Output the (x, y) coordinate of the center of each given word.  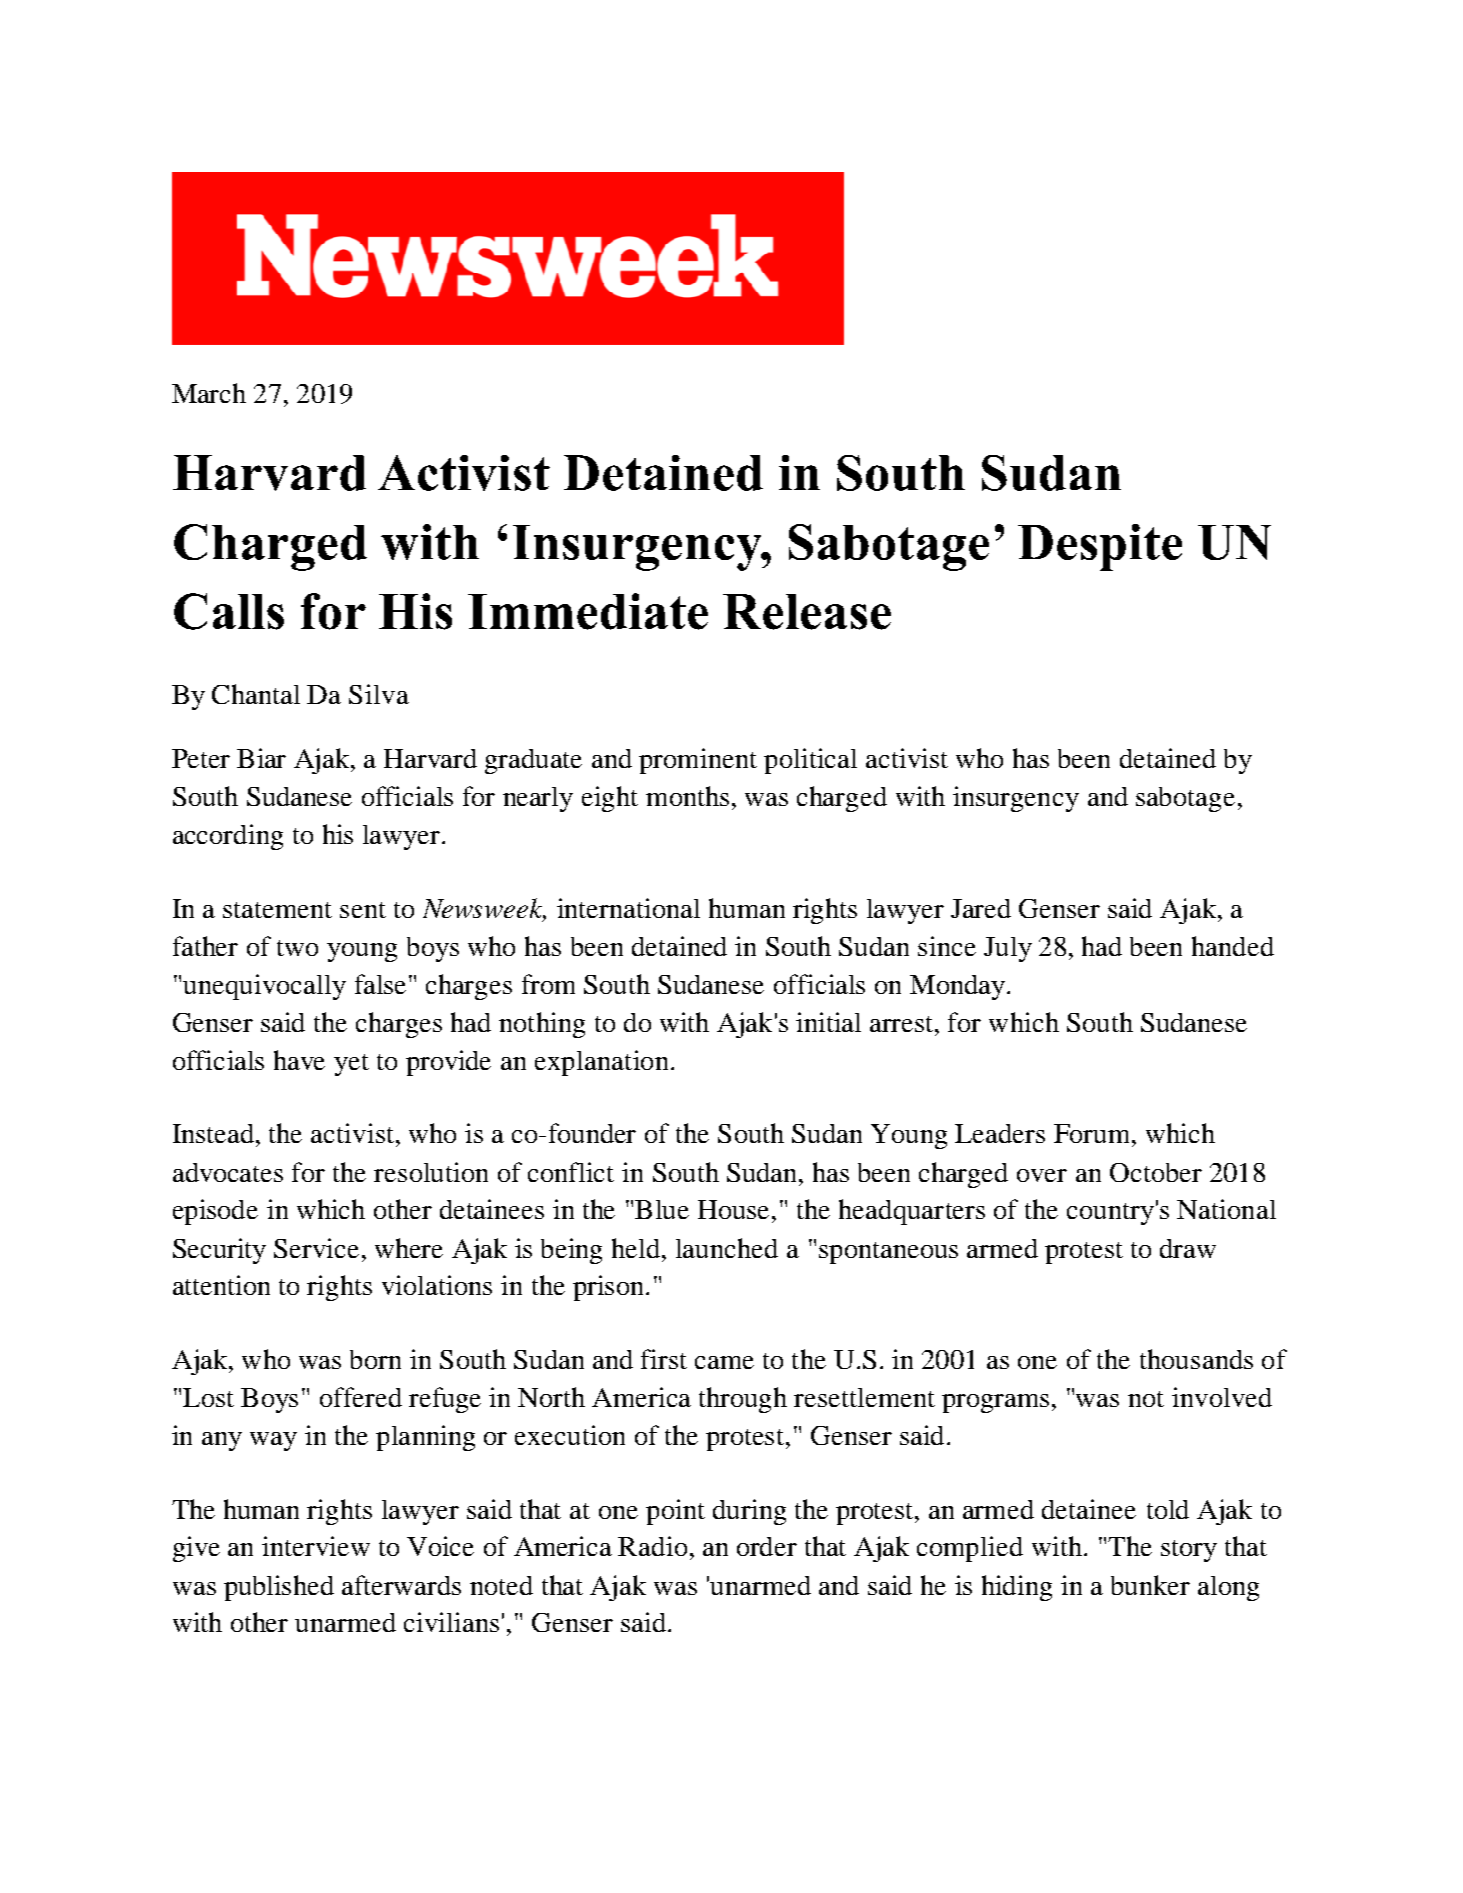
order (767, 1546)
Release (807, 612)
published (279, 1588)
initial (828, 1022)
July (1008, 949)
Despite (1100, 547)
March (209, 393)
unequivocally (264, 987)
